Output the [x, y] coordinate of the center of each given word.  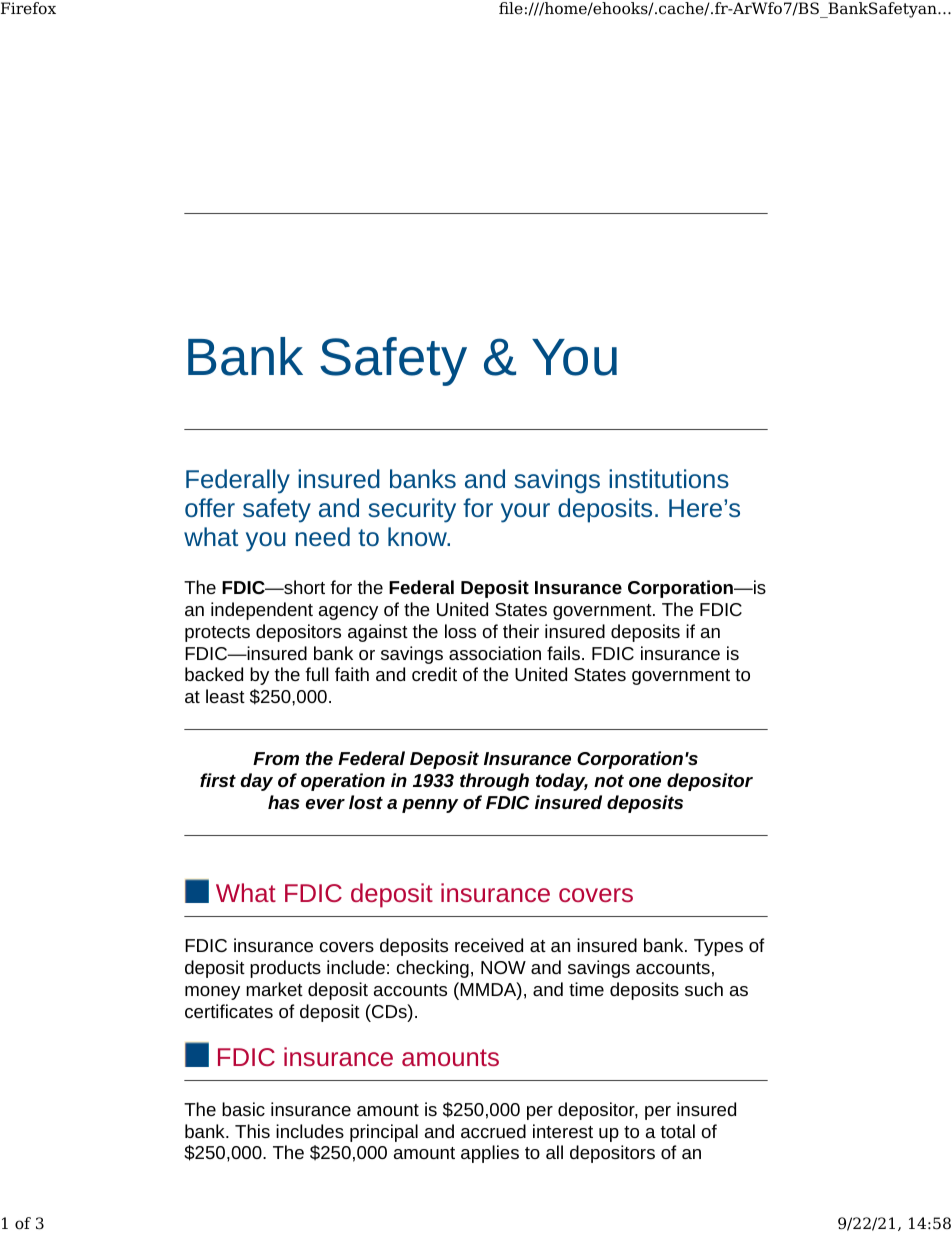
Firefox [28, 8]
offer [210, 507]
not [609, 781]
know [418, 536]
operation [343, 782]
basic [243, 1109]
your [525, 513]
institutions [669, 478]
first [218, 780]
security [412, 510]
